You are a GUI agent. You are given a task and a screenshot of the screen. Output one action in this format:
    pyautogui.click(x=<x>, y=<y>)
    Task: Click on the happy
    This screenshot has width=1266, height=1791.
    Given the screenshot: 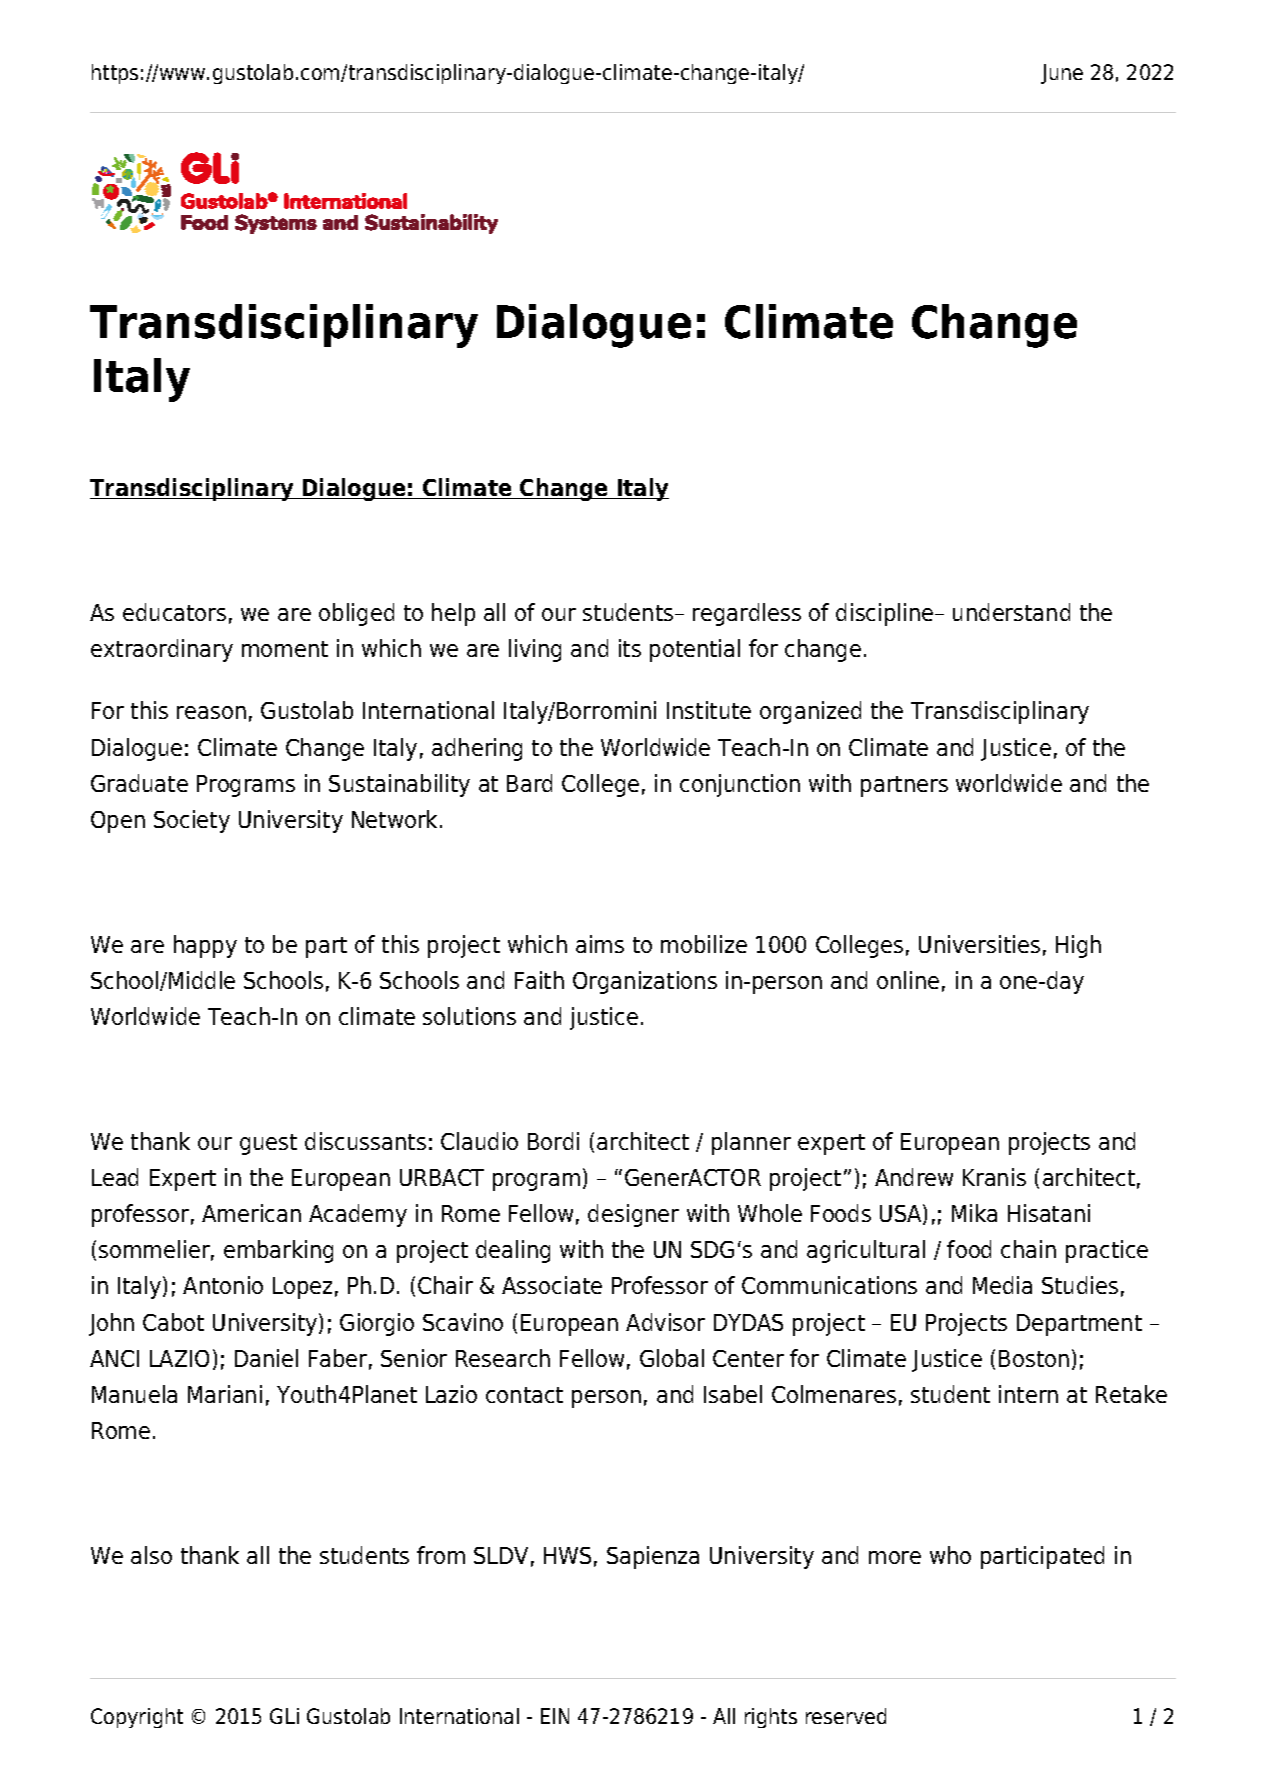 What is the action you would take?
    pyautogui.click(x=205, y=946)
